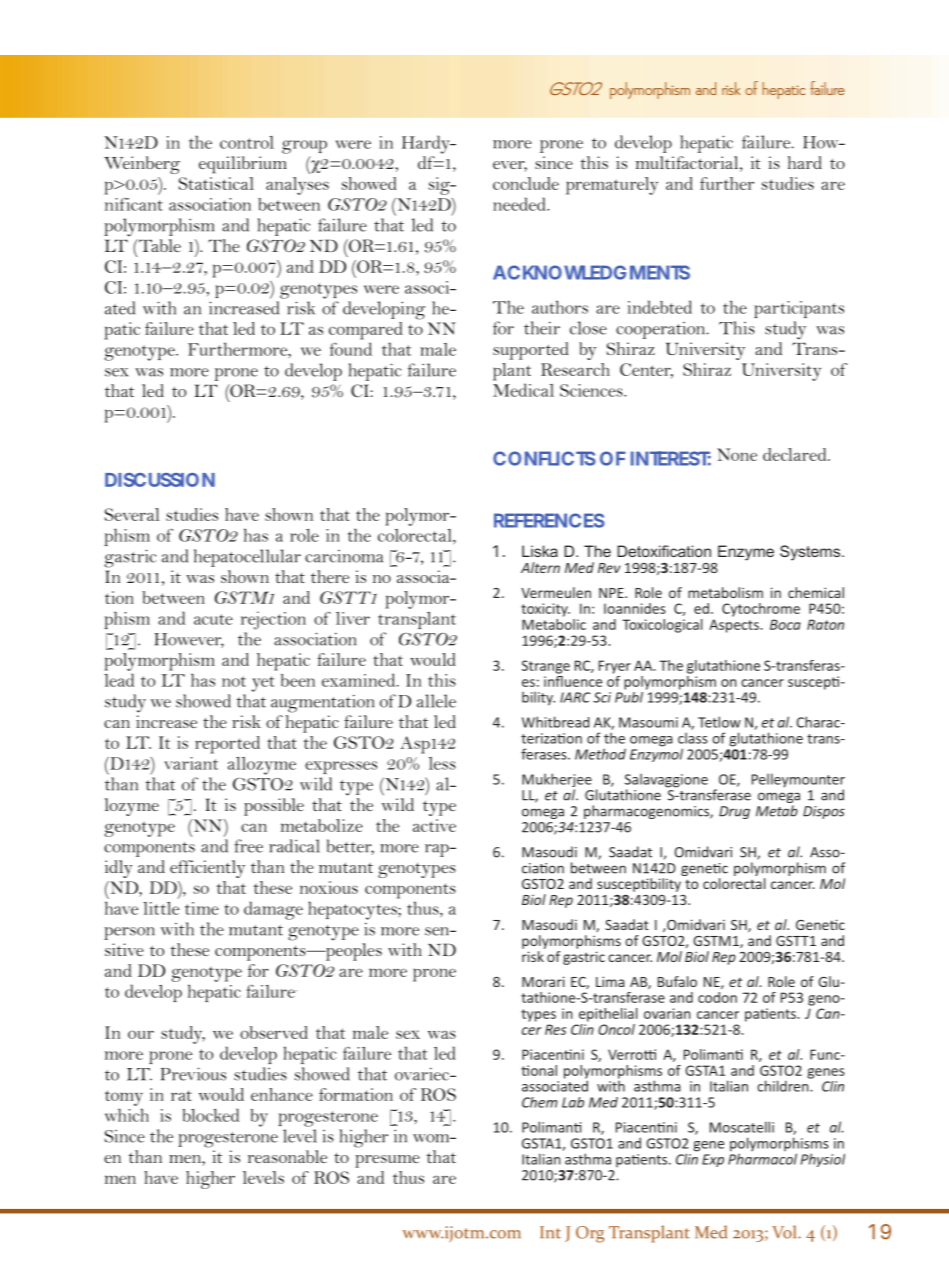  I want to click on Statistical, so click(216, 183).
